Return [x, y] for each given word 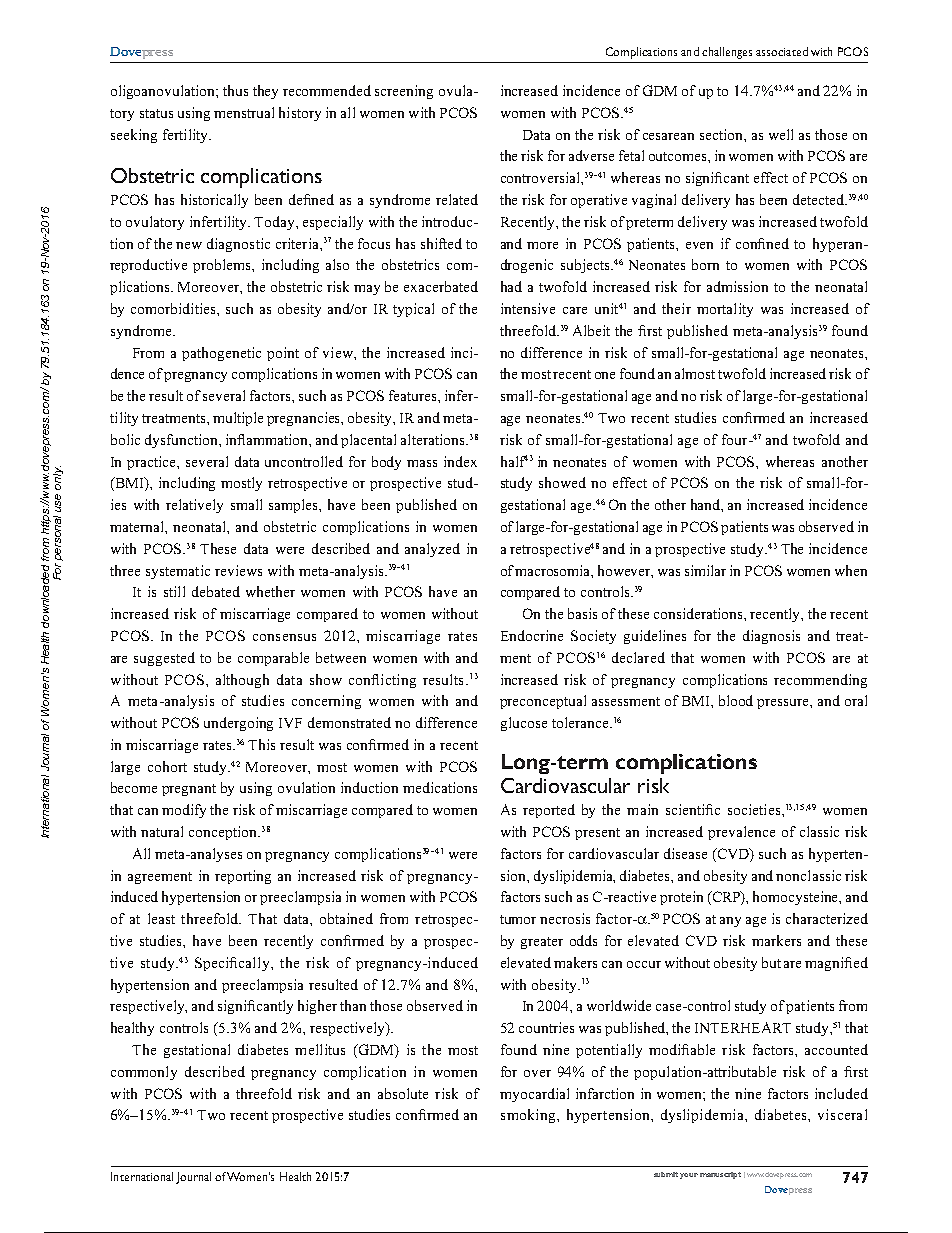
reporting [243, 877]
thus [235, 90]
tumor [518, 919]
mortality [725, 310]
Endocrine [532, 635]
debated [216, 591]
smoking [529, 1116]
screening [404, 92]
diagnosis [771, 637]
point [283, 354]
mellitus [320, 1049]
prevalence [741, 833]
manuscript [720, 1175]
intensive [528, 308]
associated [782, 51]
